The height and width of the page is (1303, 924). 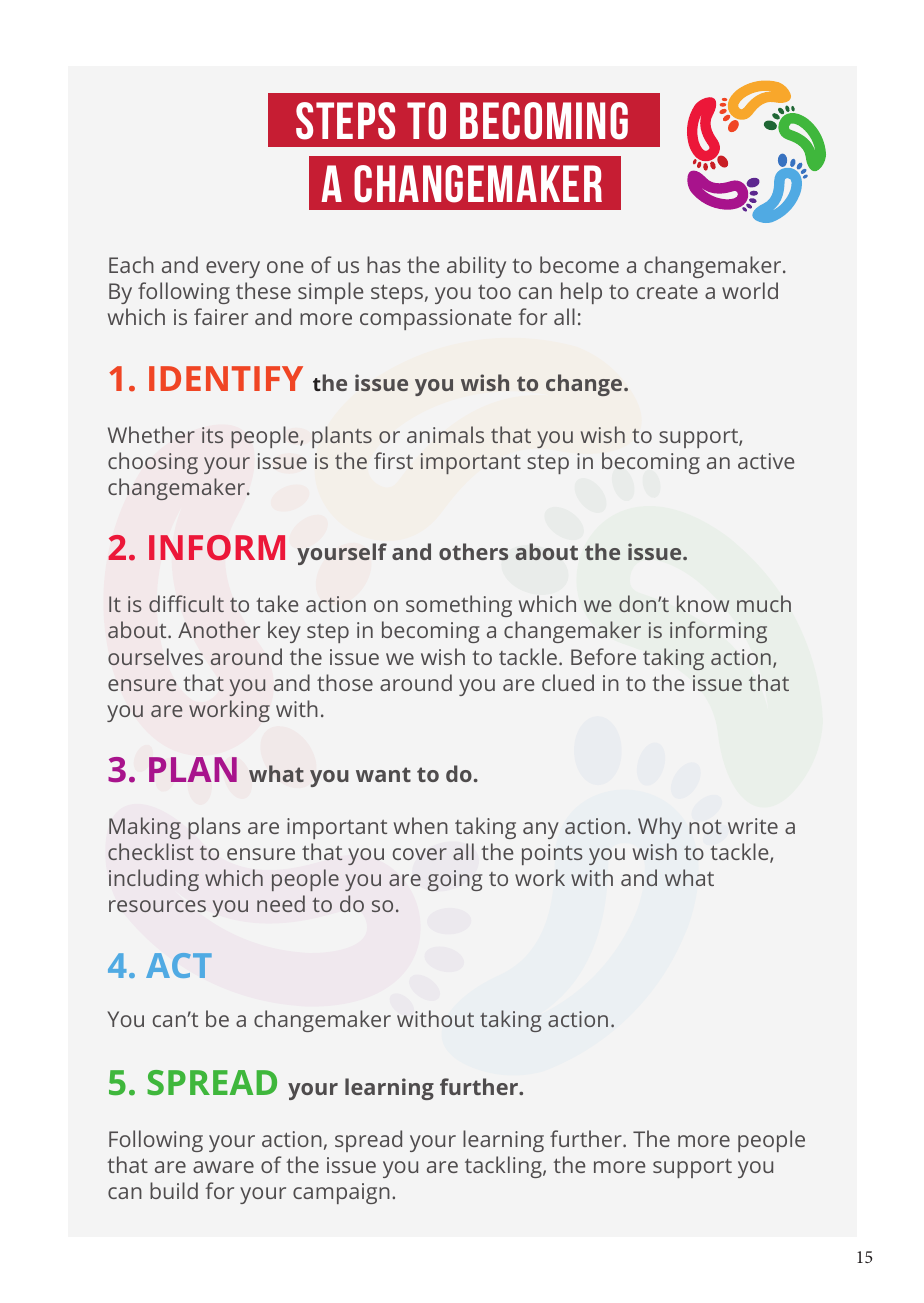 I want to click on fairer, so click(x=221, y=316).
